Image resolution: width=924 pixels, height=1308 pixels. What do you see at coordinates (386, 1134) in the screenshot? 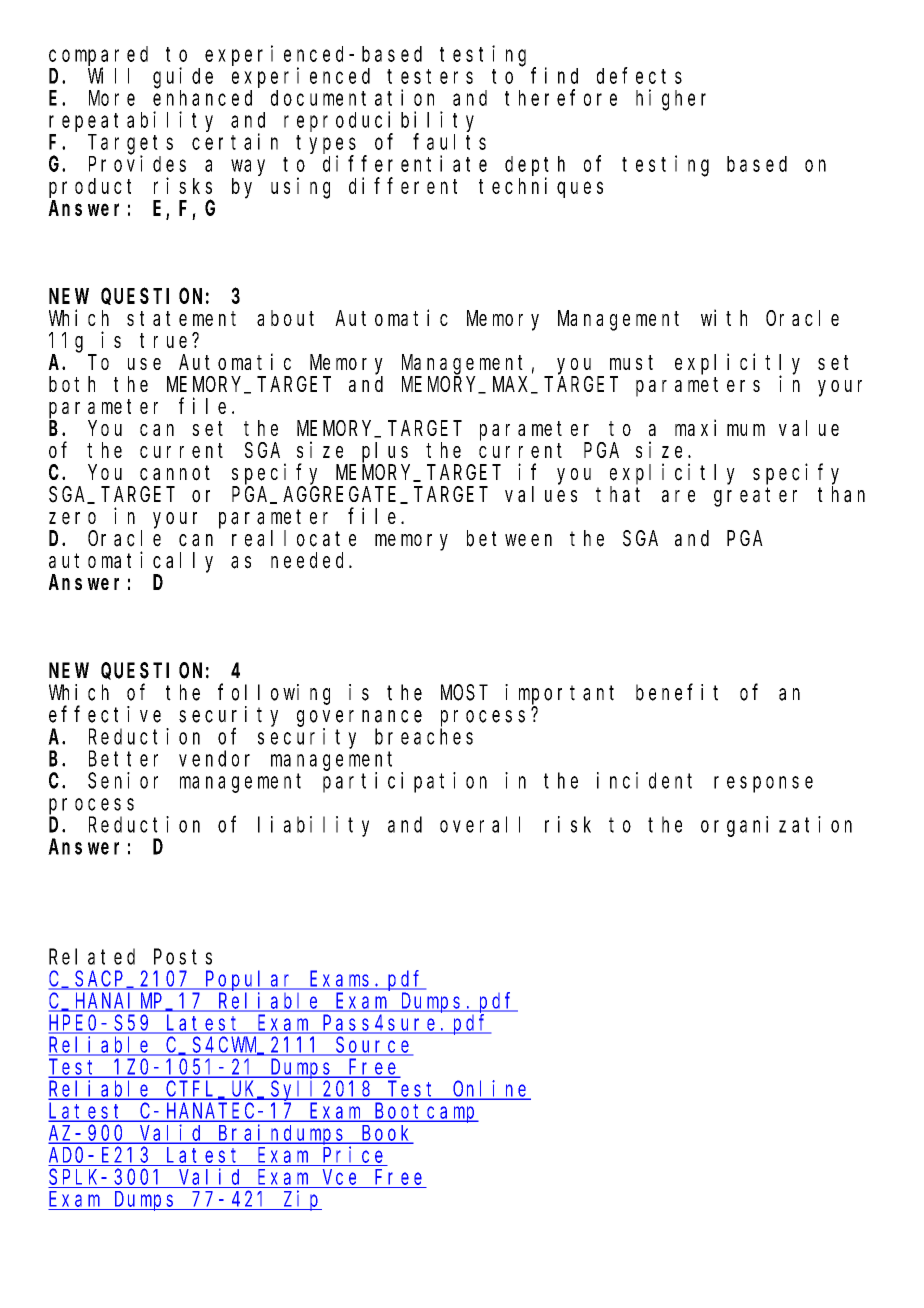
I see `Book` at bounding box center [386, 1134].
